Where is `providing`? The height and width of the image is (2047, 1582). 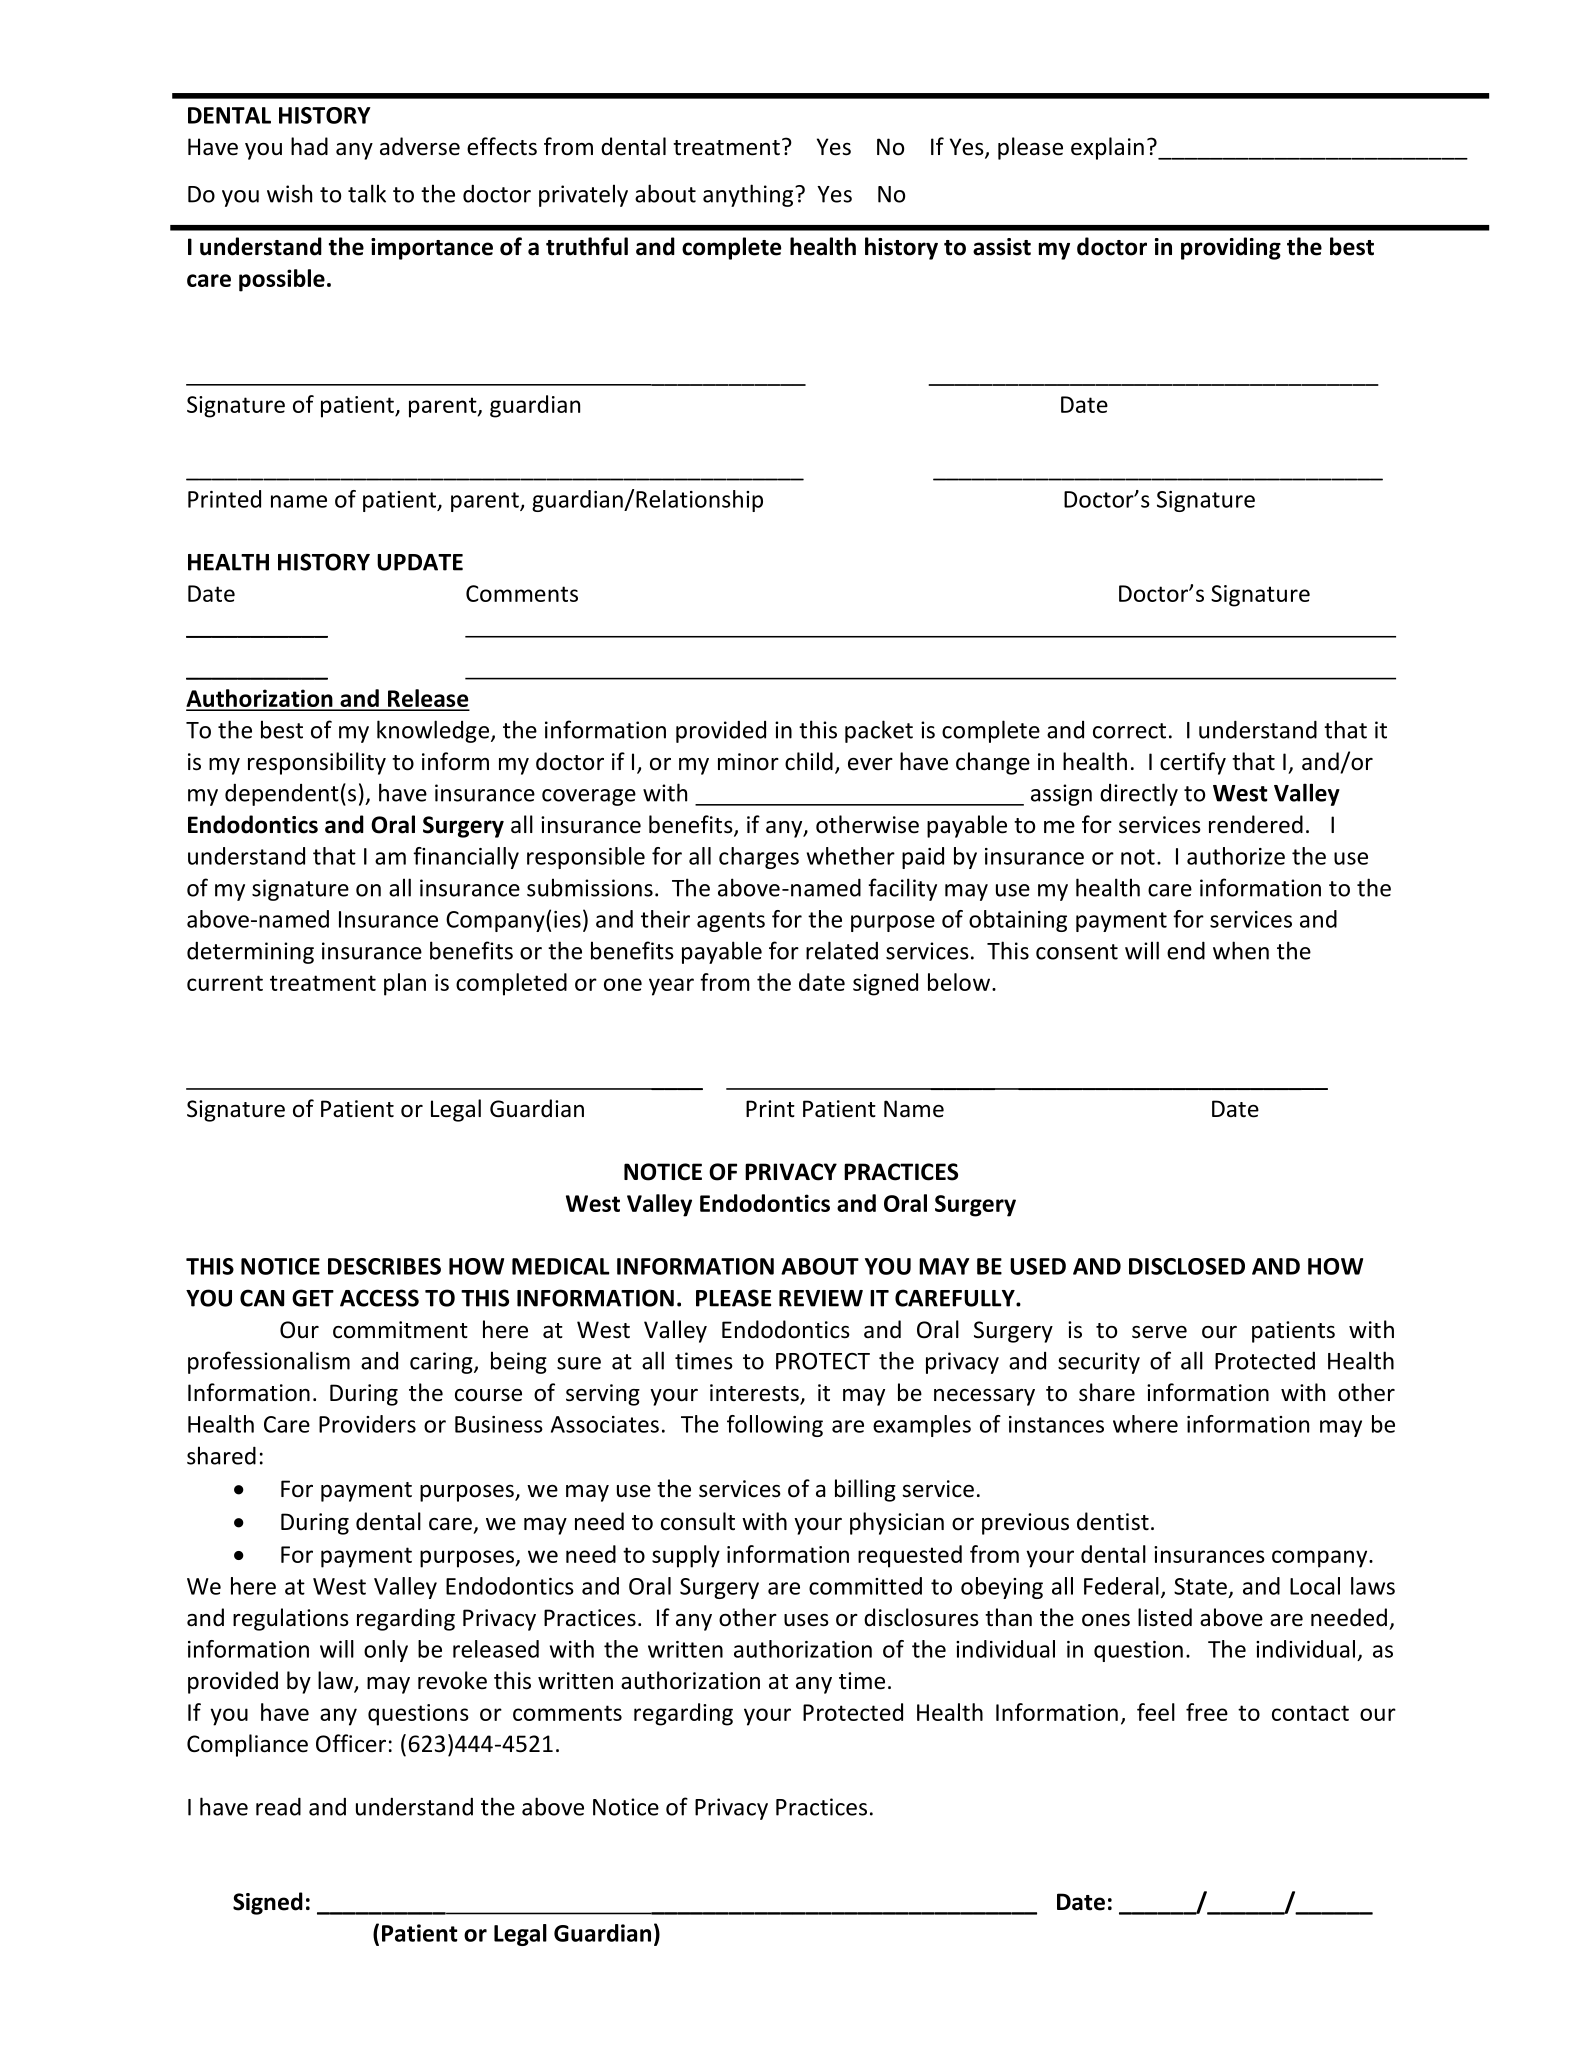
providing is located at coordinates (1231, 248).
